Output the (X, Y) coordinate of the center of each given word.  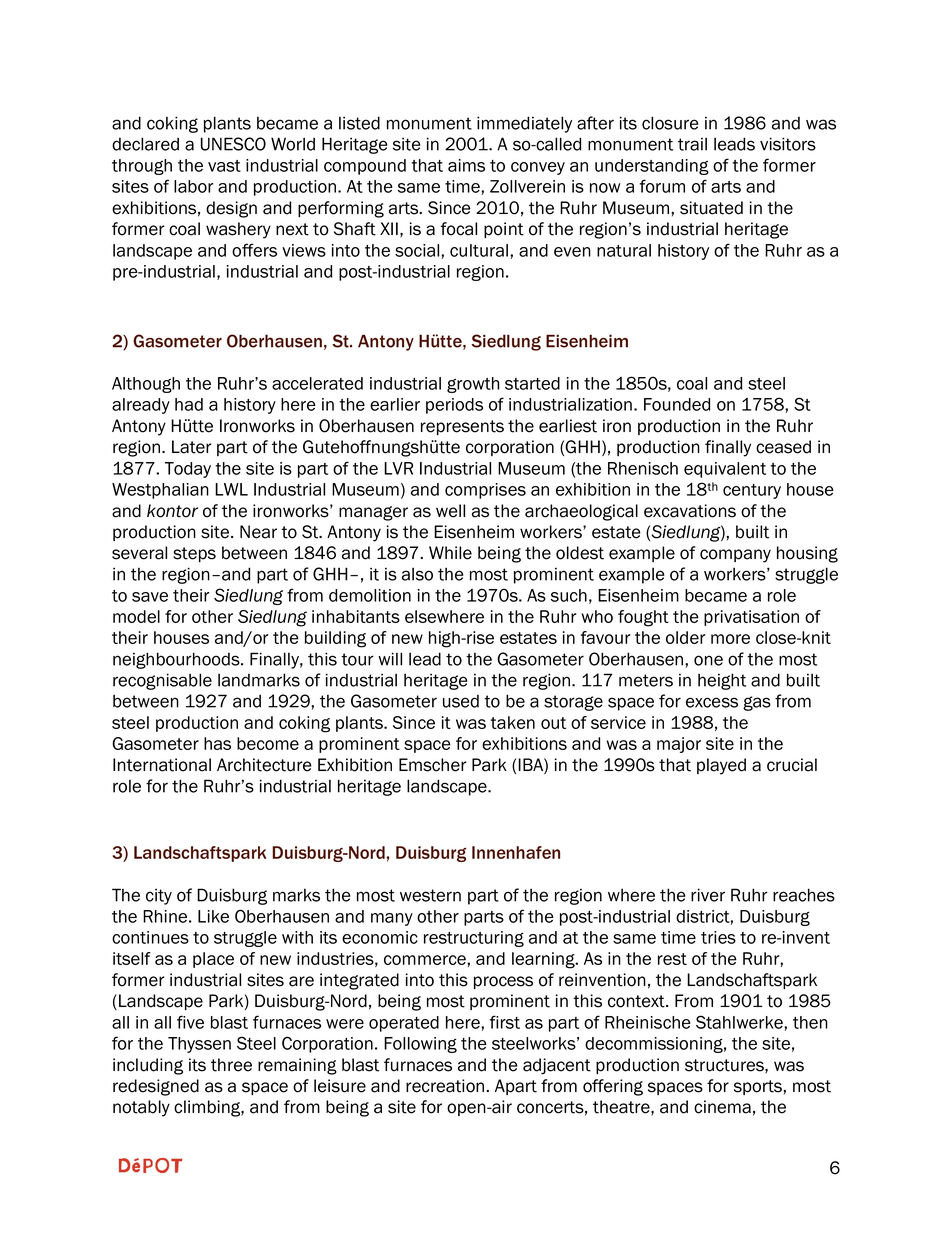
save (150, 597)
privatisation (751, 618)
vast (224, 166)
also (417, 574)
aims (466, 165)
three (231, 1065)
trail (692, 144)
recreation (446, 1086)
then (810, 1022)
